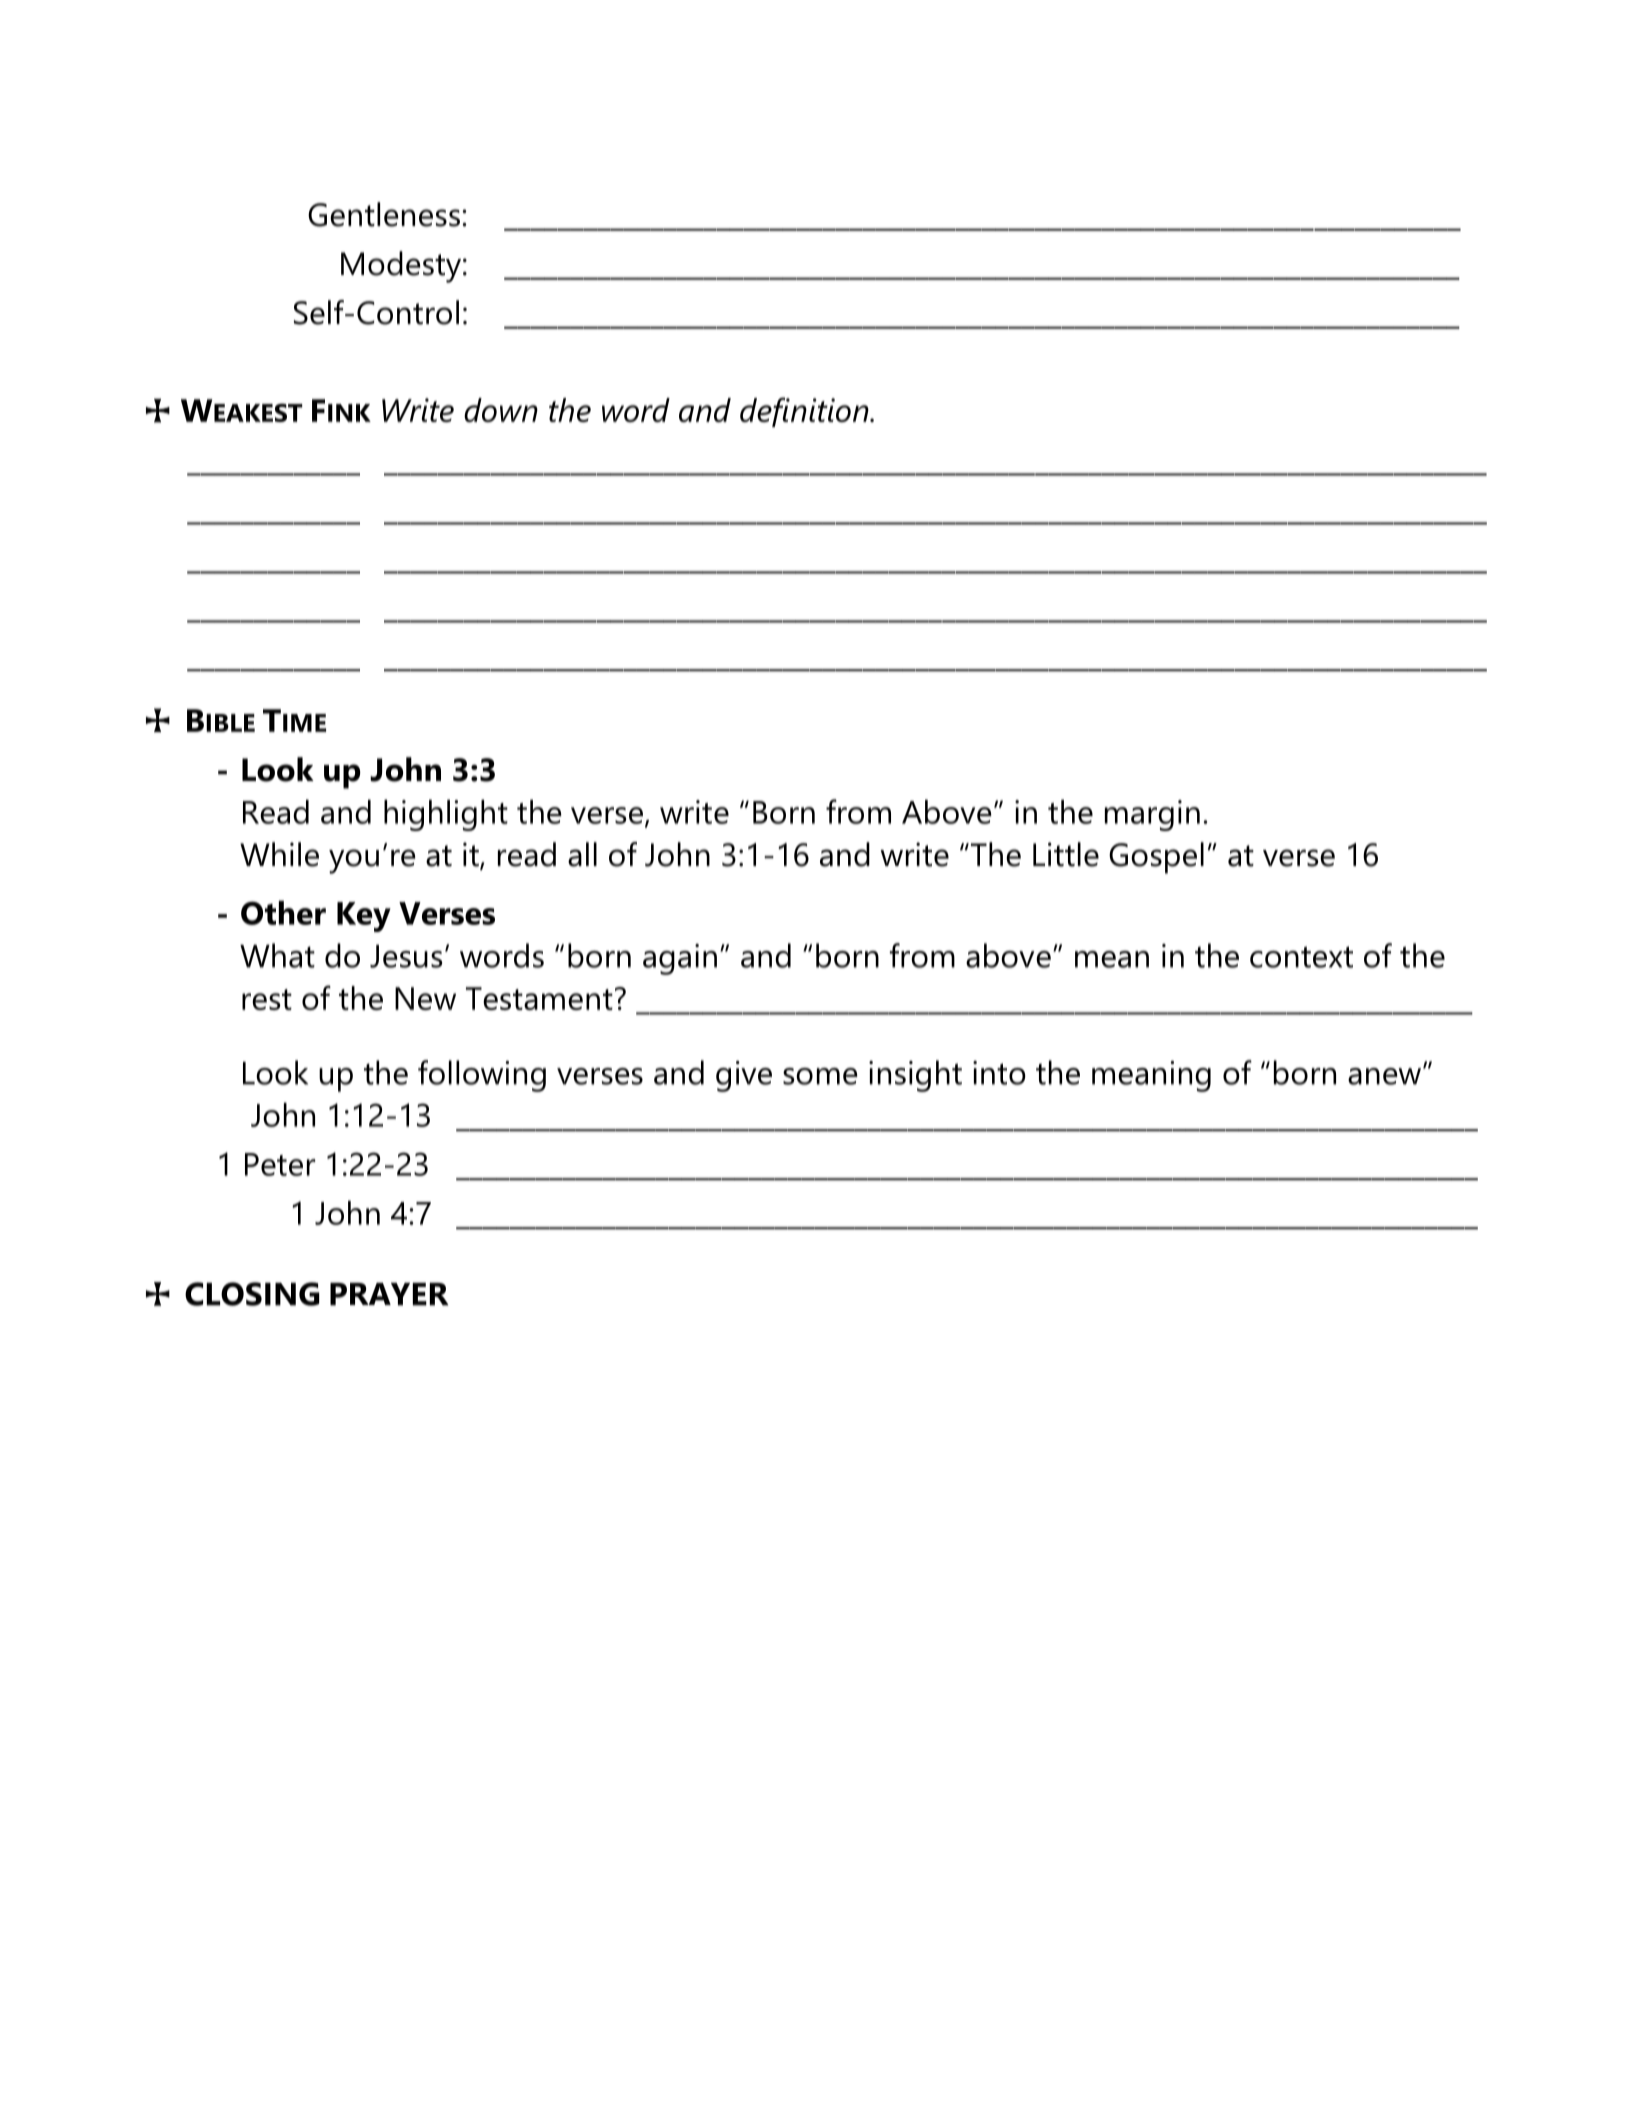 This screenshot has height=2112, width=1632. What do you see at coordinates (1066, 854) in the screenshot?
I see `Little` at bounding box center [1066, 854].
